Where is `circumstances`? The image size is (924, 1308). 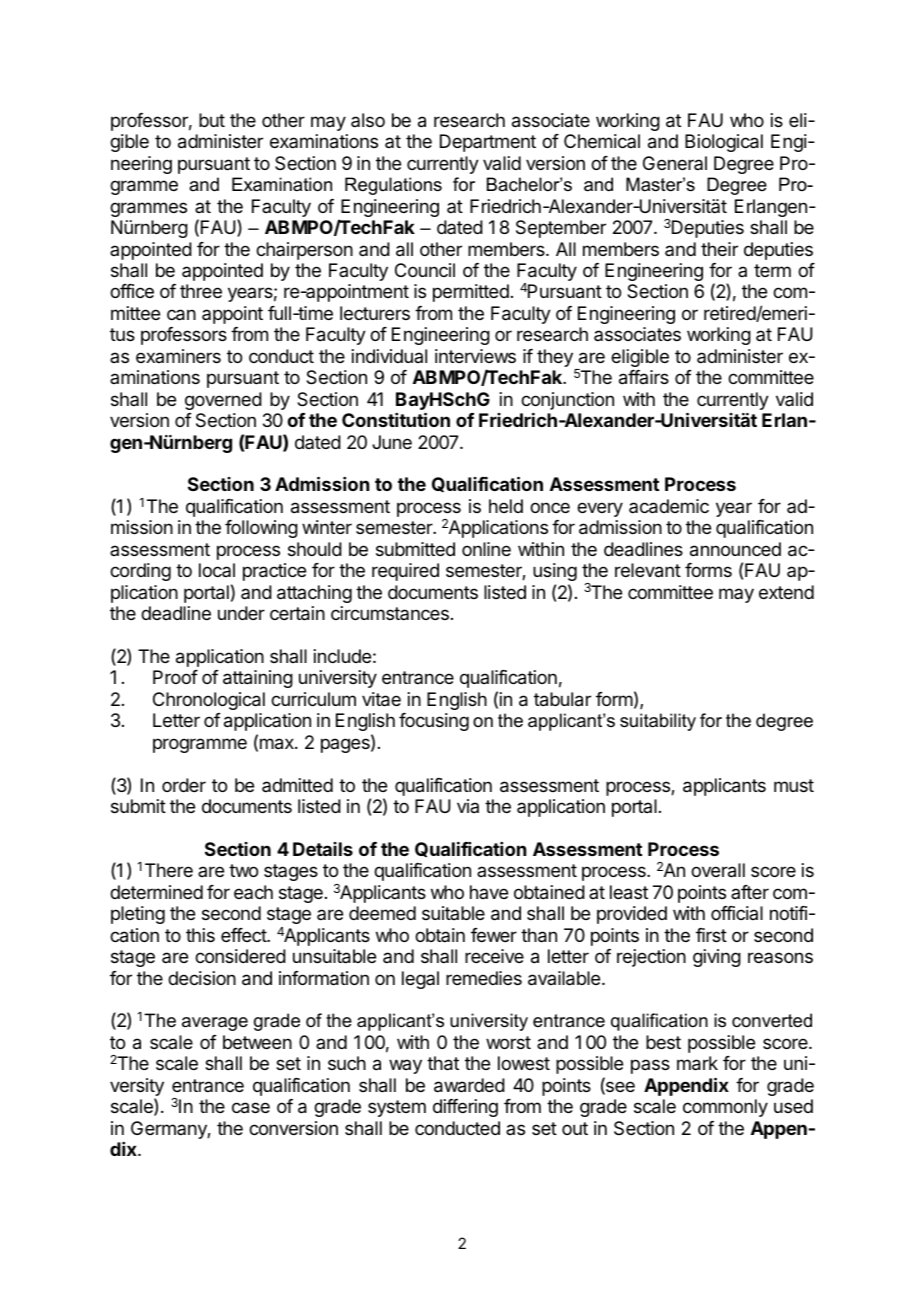 circumstances is located at coordinates (390, 613).
